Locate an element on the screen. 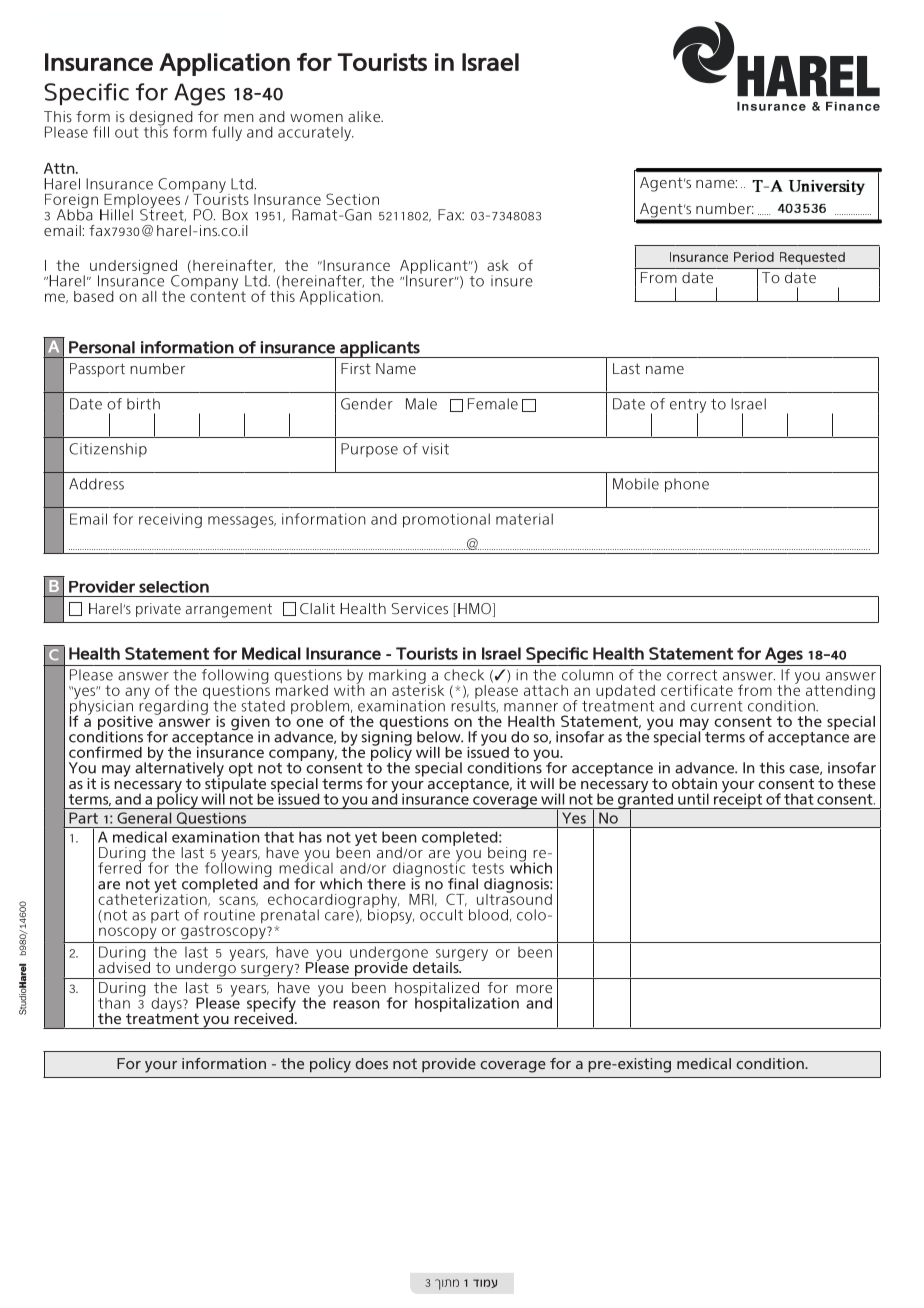 This screenshot has height=1308, width=924. designed is located at coordinates (161, 119).
